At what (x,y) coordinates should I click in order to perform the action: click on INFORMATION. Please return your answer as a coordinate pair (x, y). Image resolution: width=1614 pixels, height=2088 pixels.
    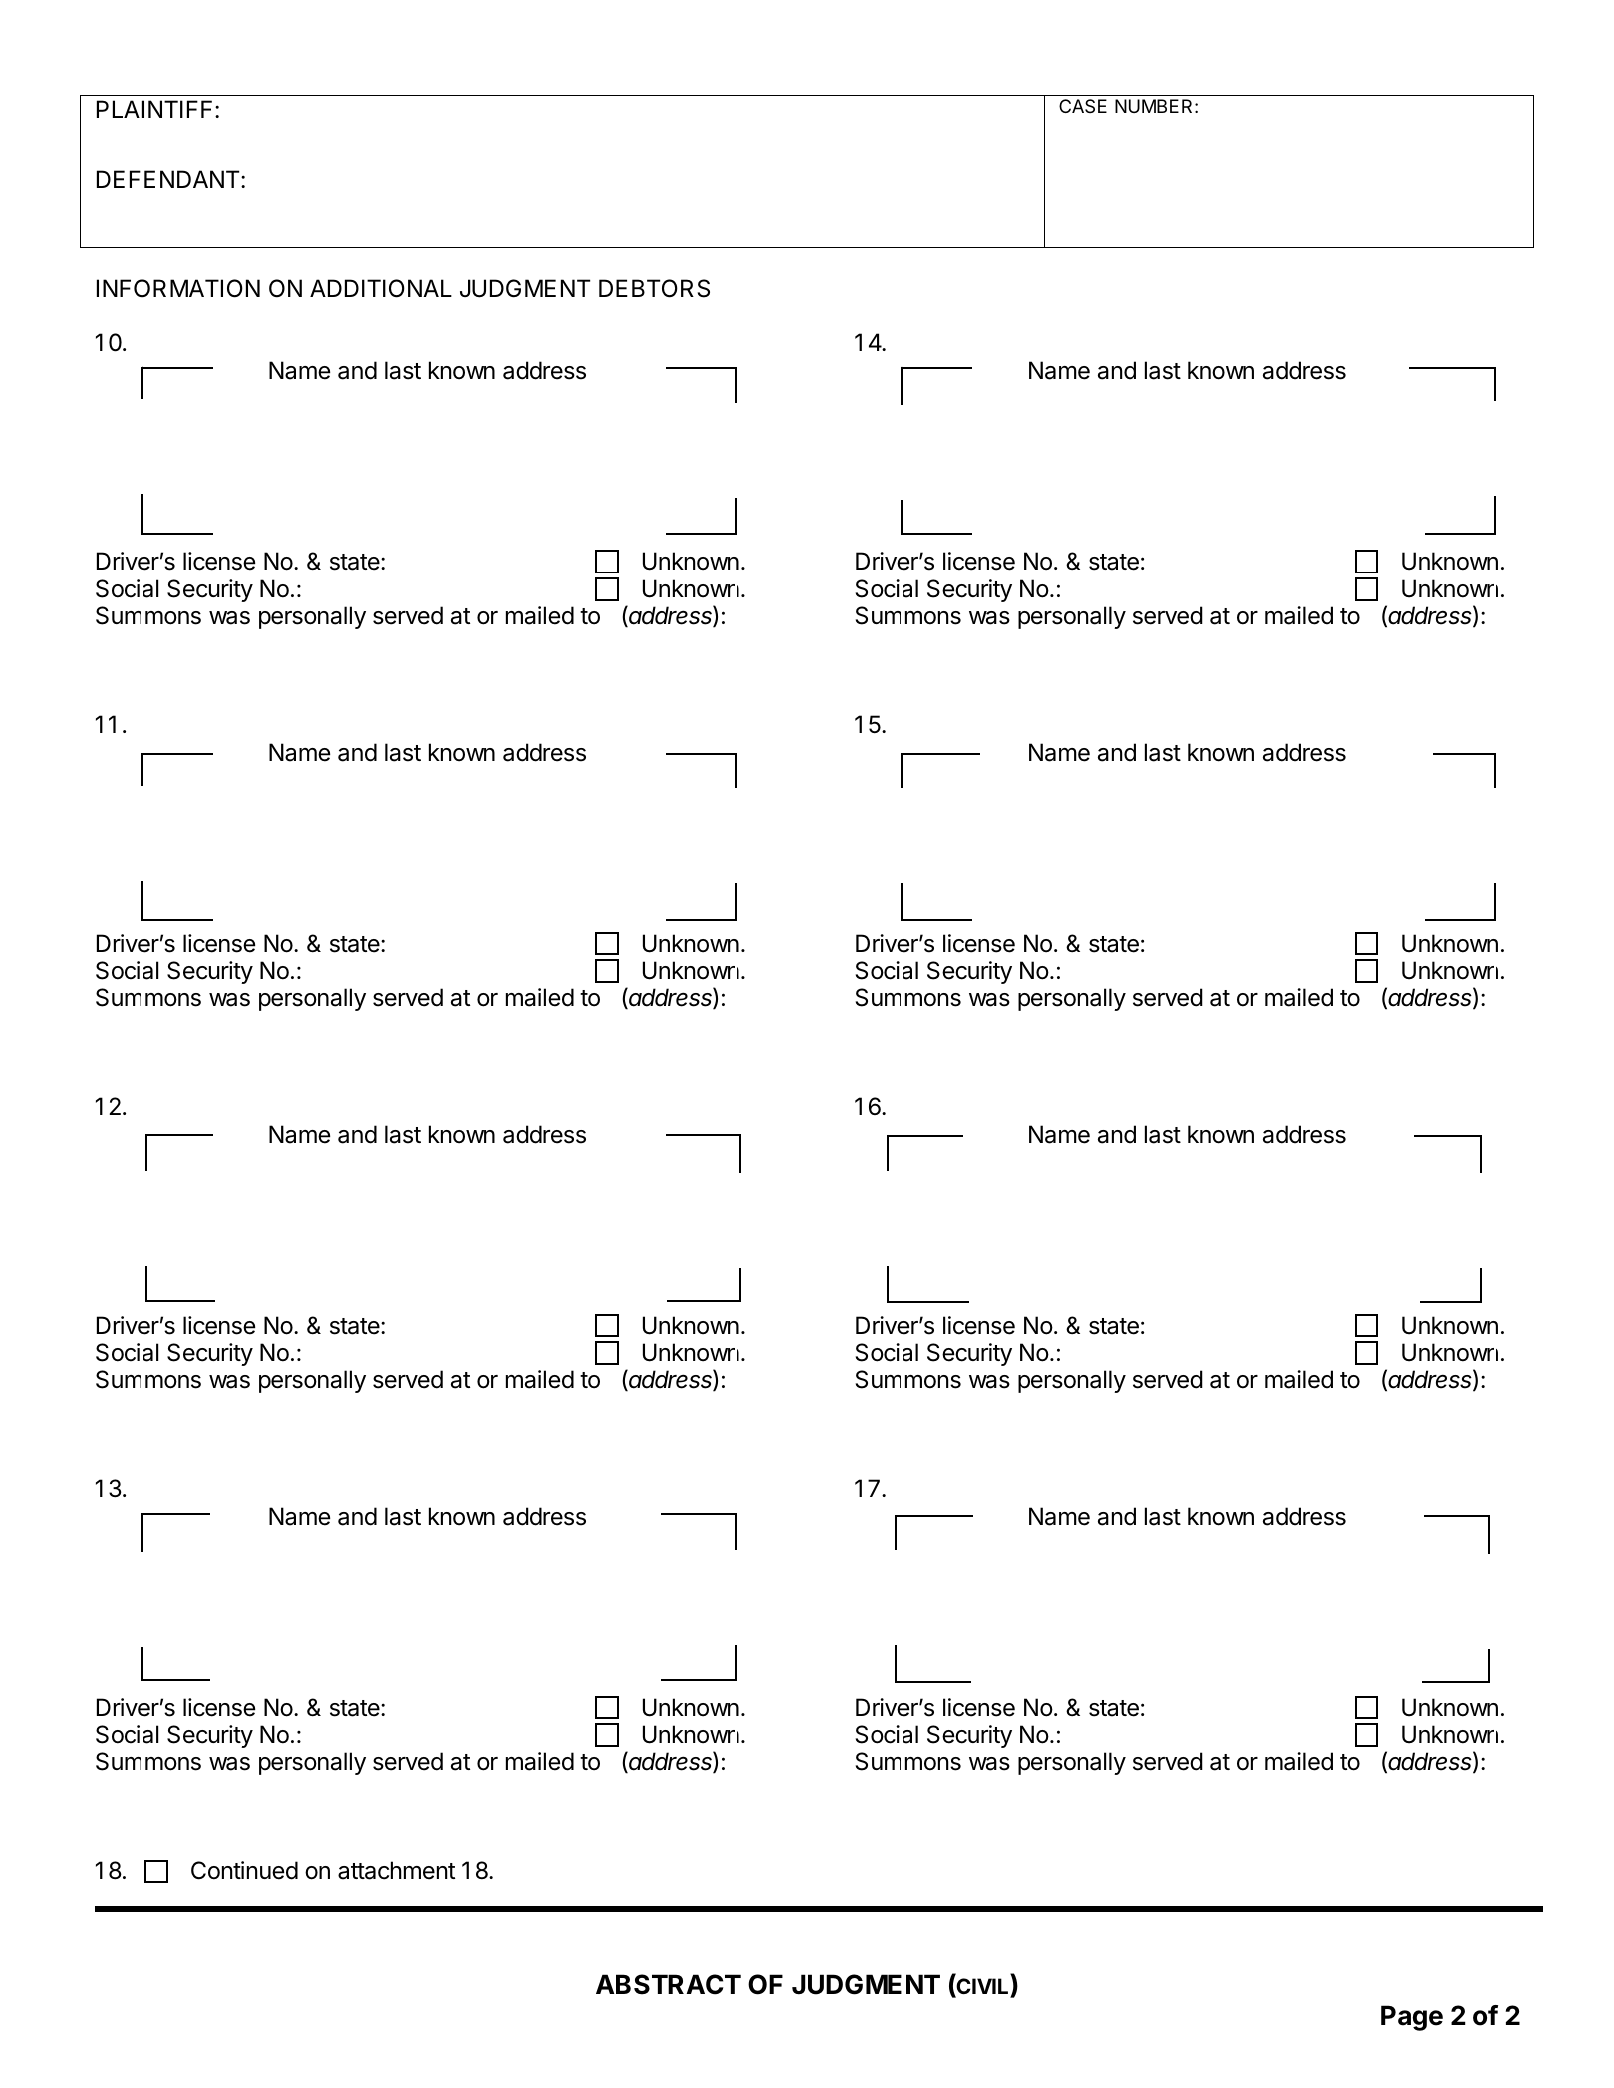
    Looking at the image, I should click on (178, 288).
